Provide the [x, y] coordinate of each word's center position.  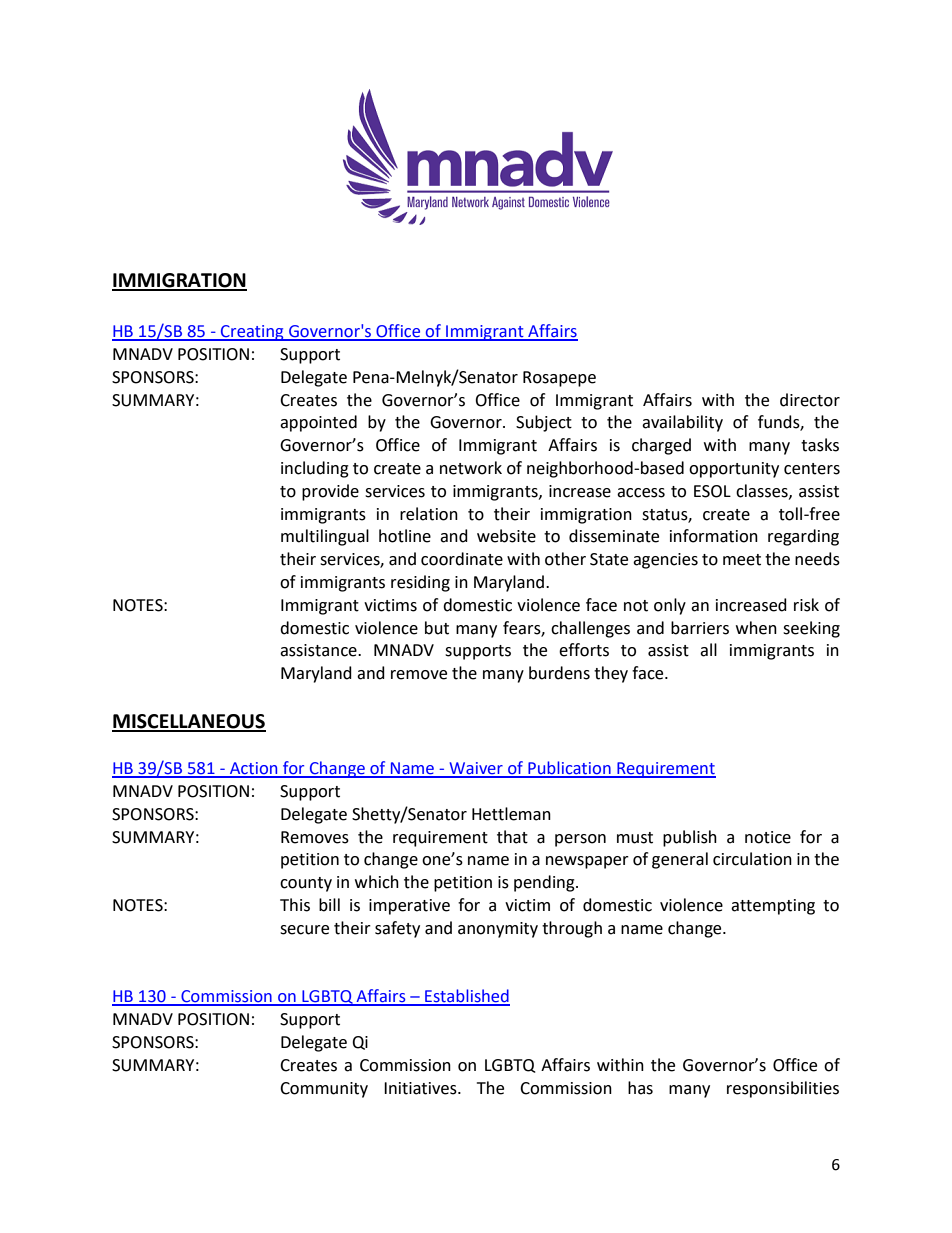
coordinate [462, 559]
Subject [544, 423]
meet [742, 560]
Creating [252, 333]
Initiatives [421, 1088]
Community [324, 1090]
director [810, 400]
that [512, 837]
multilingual [325, 537]
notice [768, 837]
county [306, 884]
